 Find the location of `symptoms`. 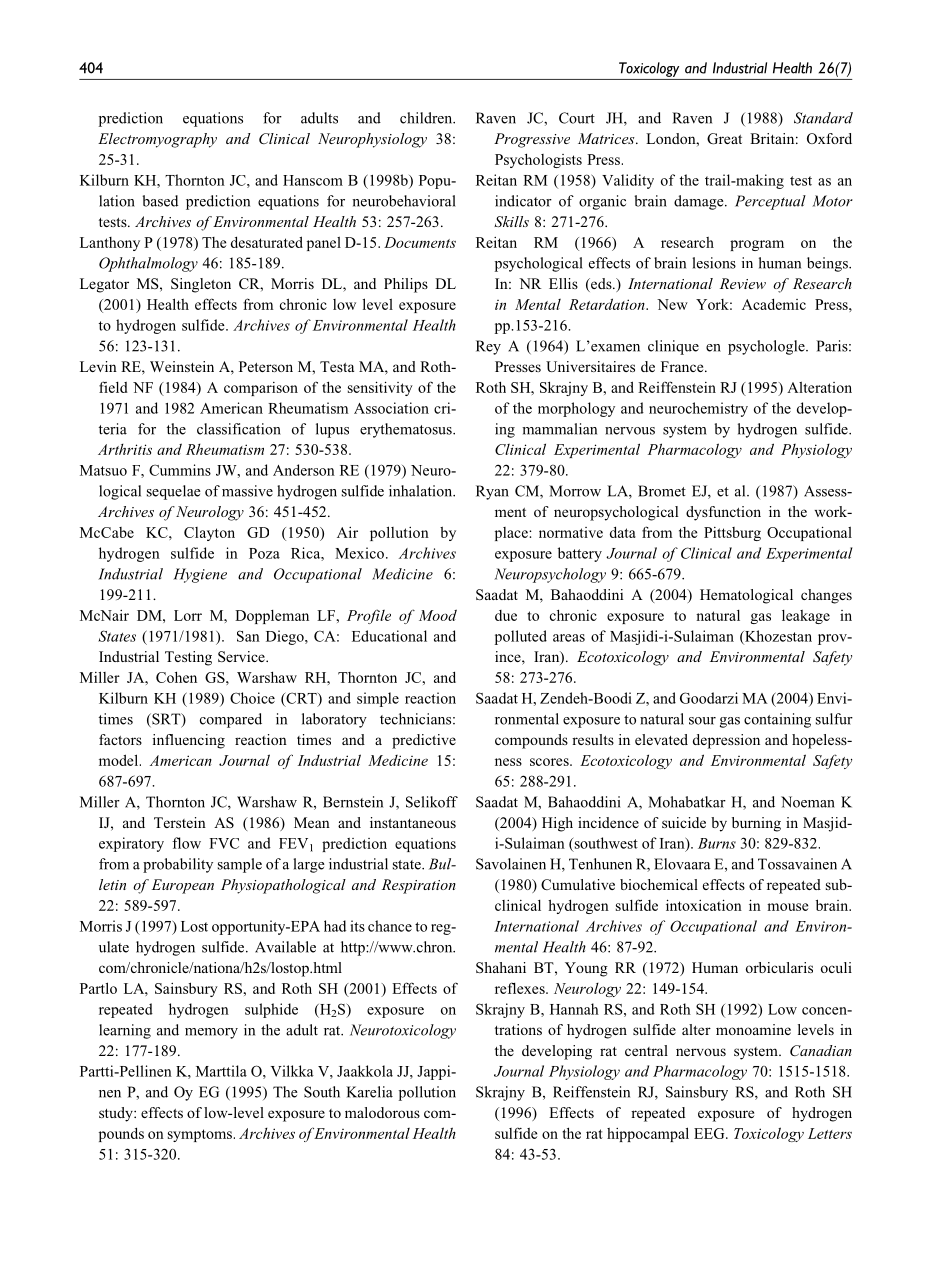

symptoms is located at coordinates (201, 1135).
